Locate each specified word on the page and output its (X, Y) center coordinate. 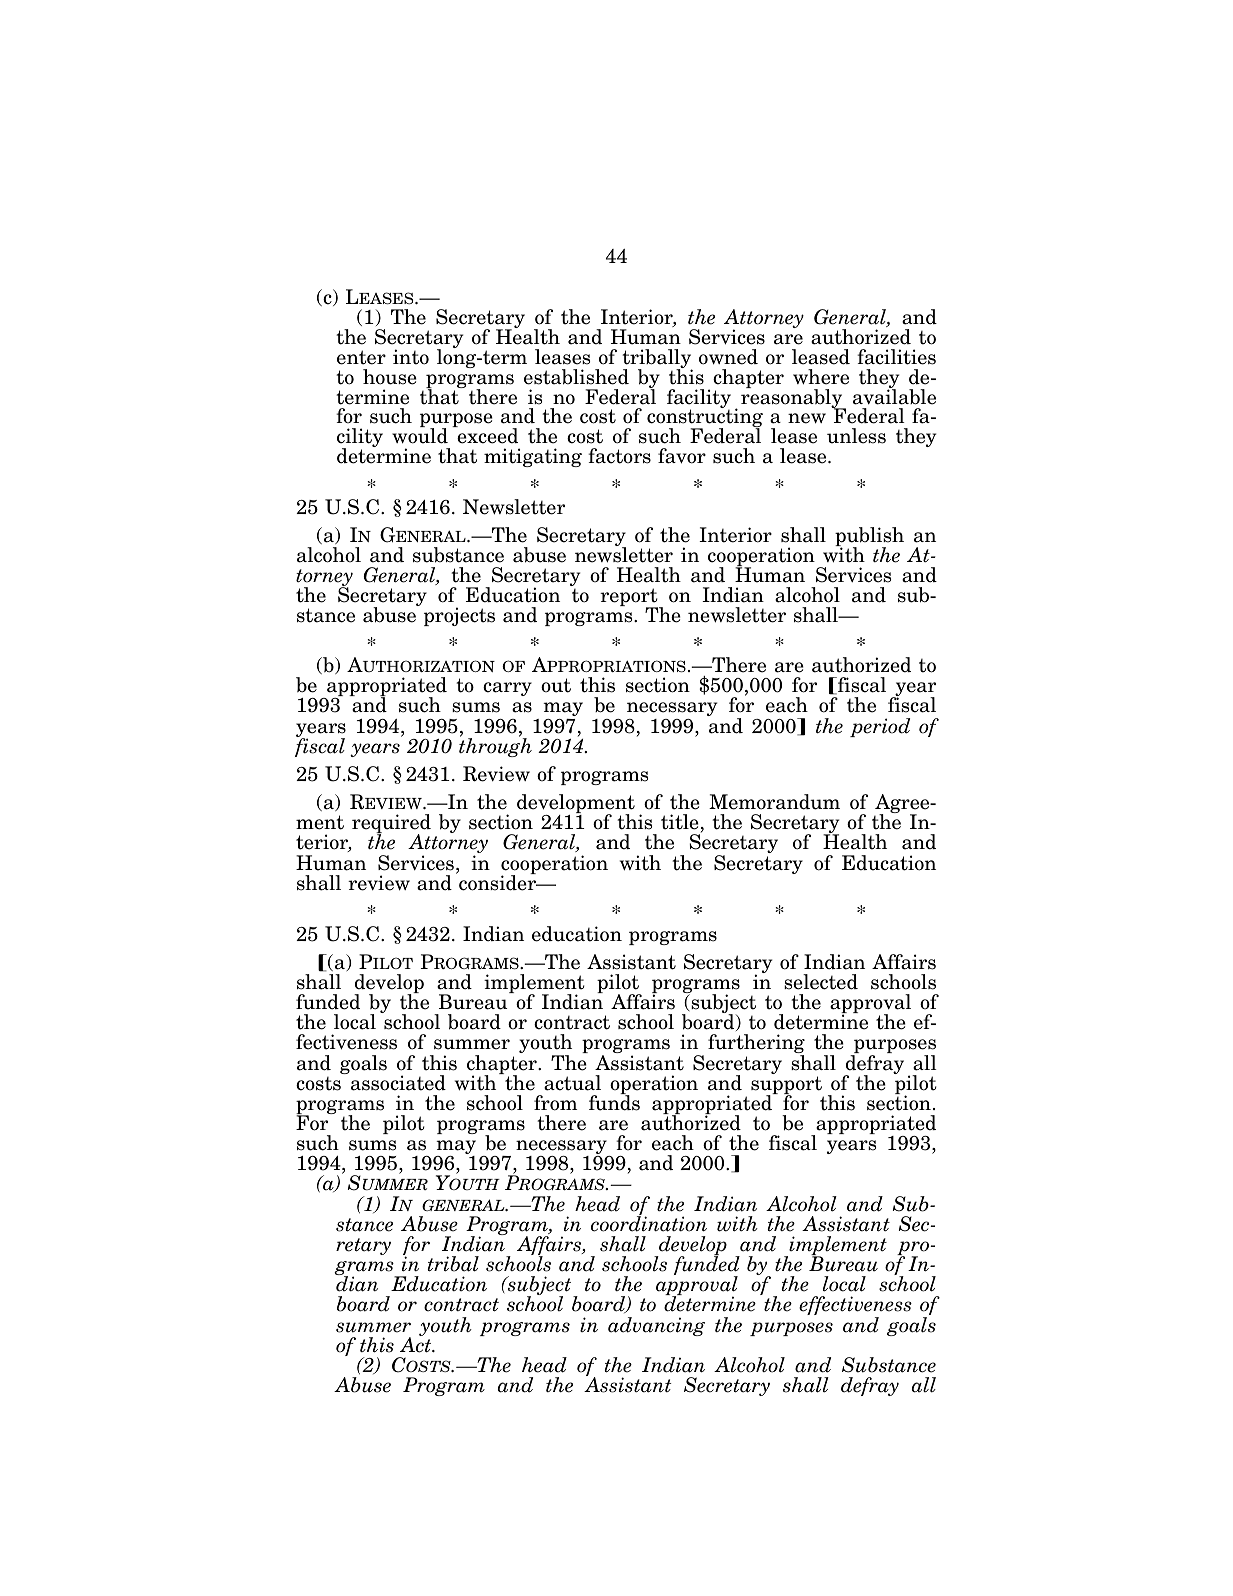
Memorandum (774, 802)
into (411, 357)
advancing (656, 1326)
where (821, 377)
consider (499, 882)
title (680, 822)
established (576, 377)
